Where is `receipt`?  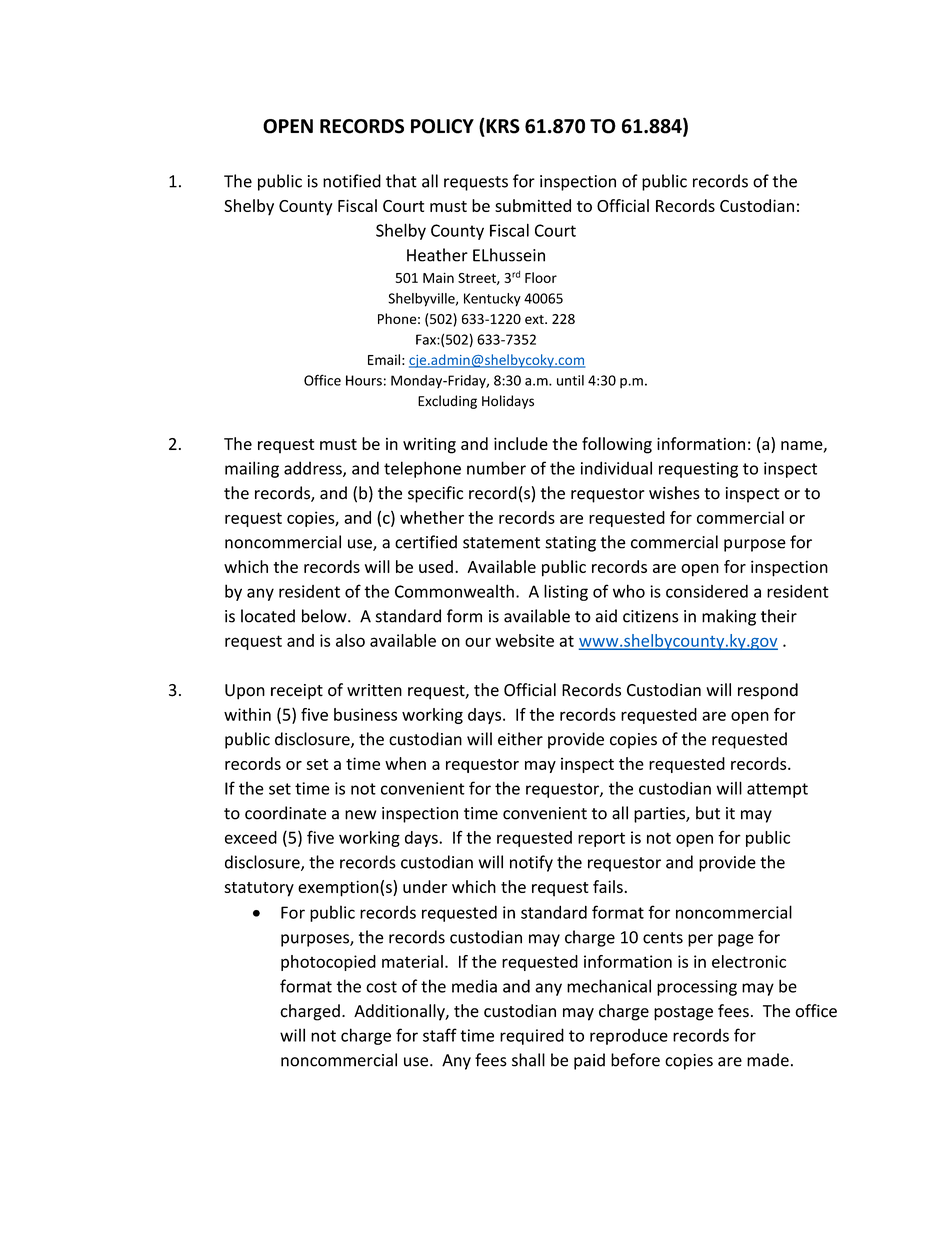
receipt is located at coordinates (297, 692).
